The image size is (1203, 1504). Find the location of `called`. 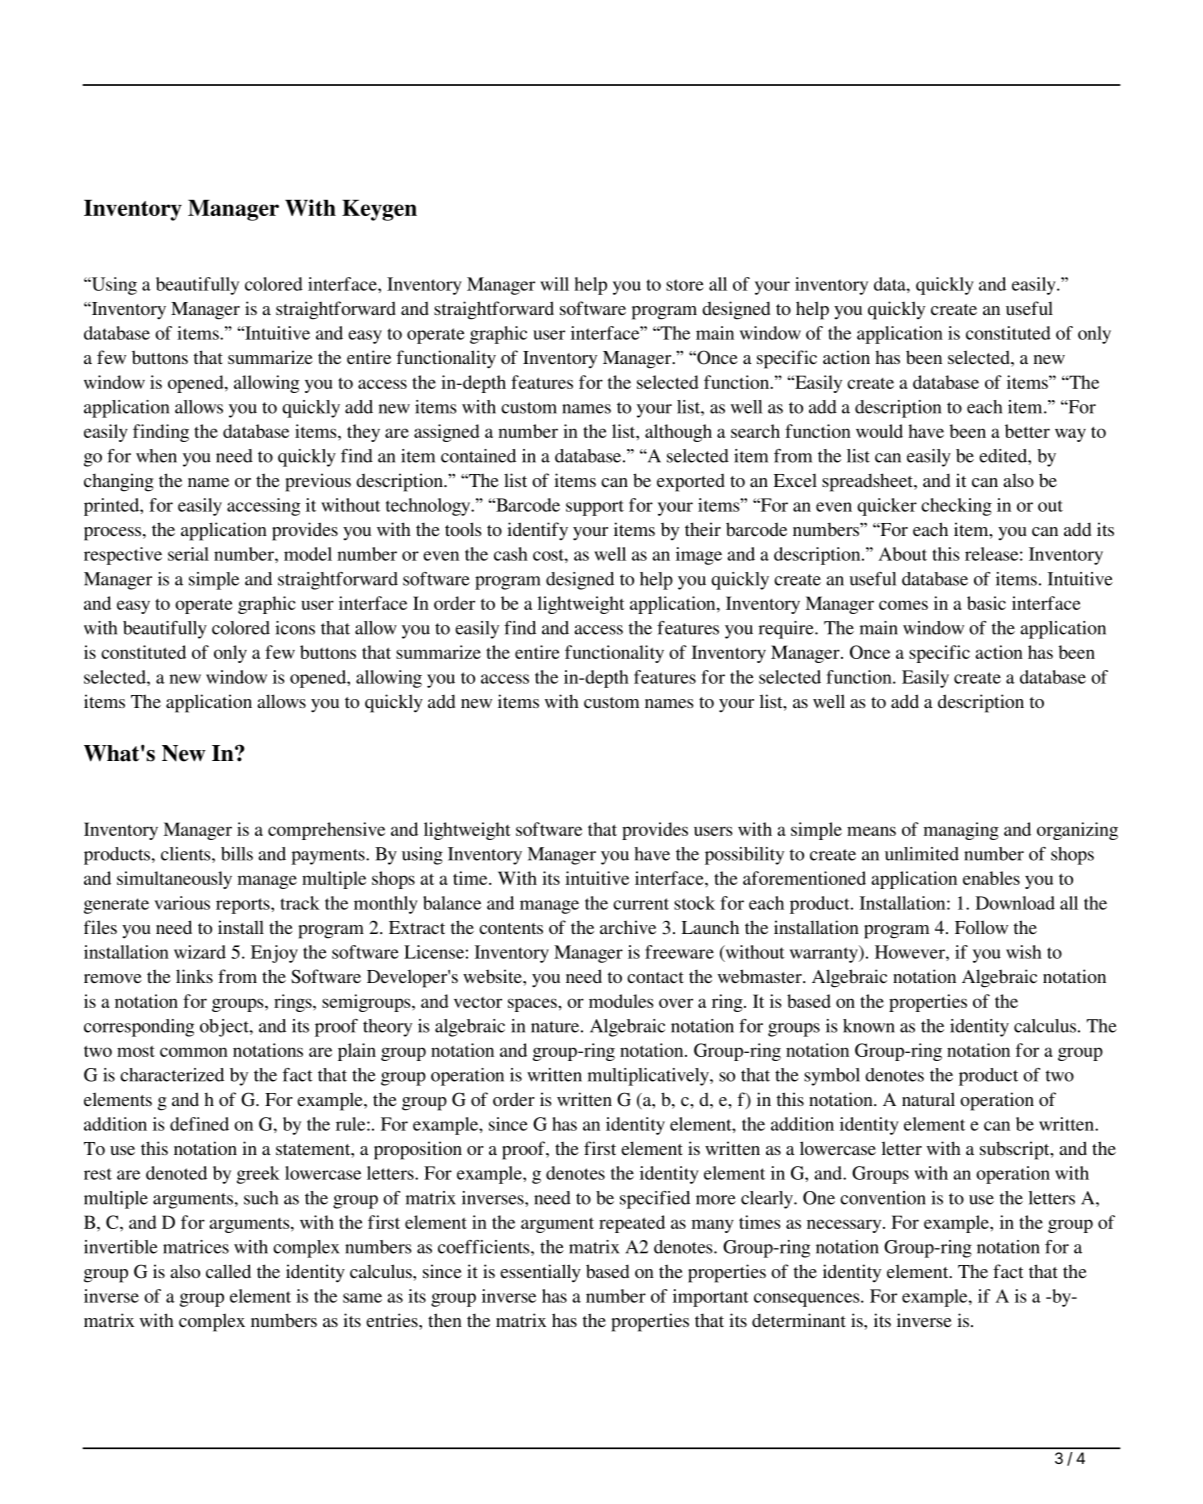

called is located at coordinates (228, 1271).
